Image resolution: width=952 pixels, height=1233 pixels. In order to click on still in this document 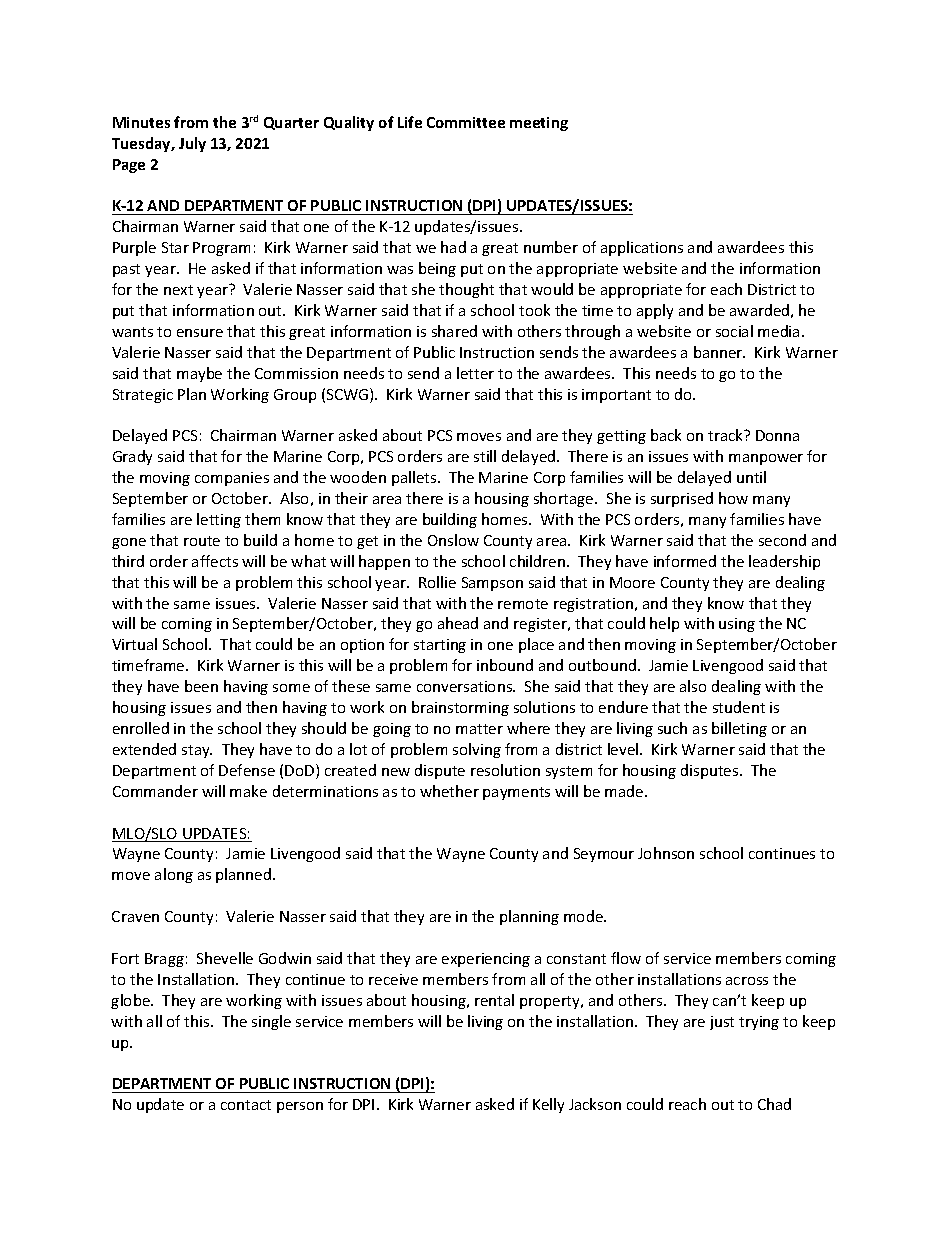, I will do `click(485, 456)`.
